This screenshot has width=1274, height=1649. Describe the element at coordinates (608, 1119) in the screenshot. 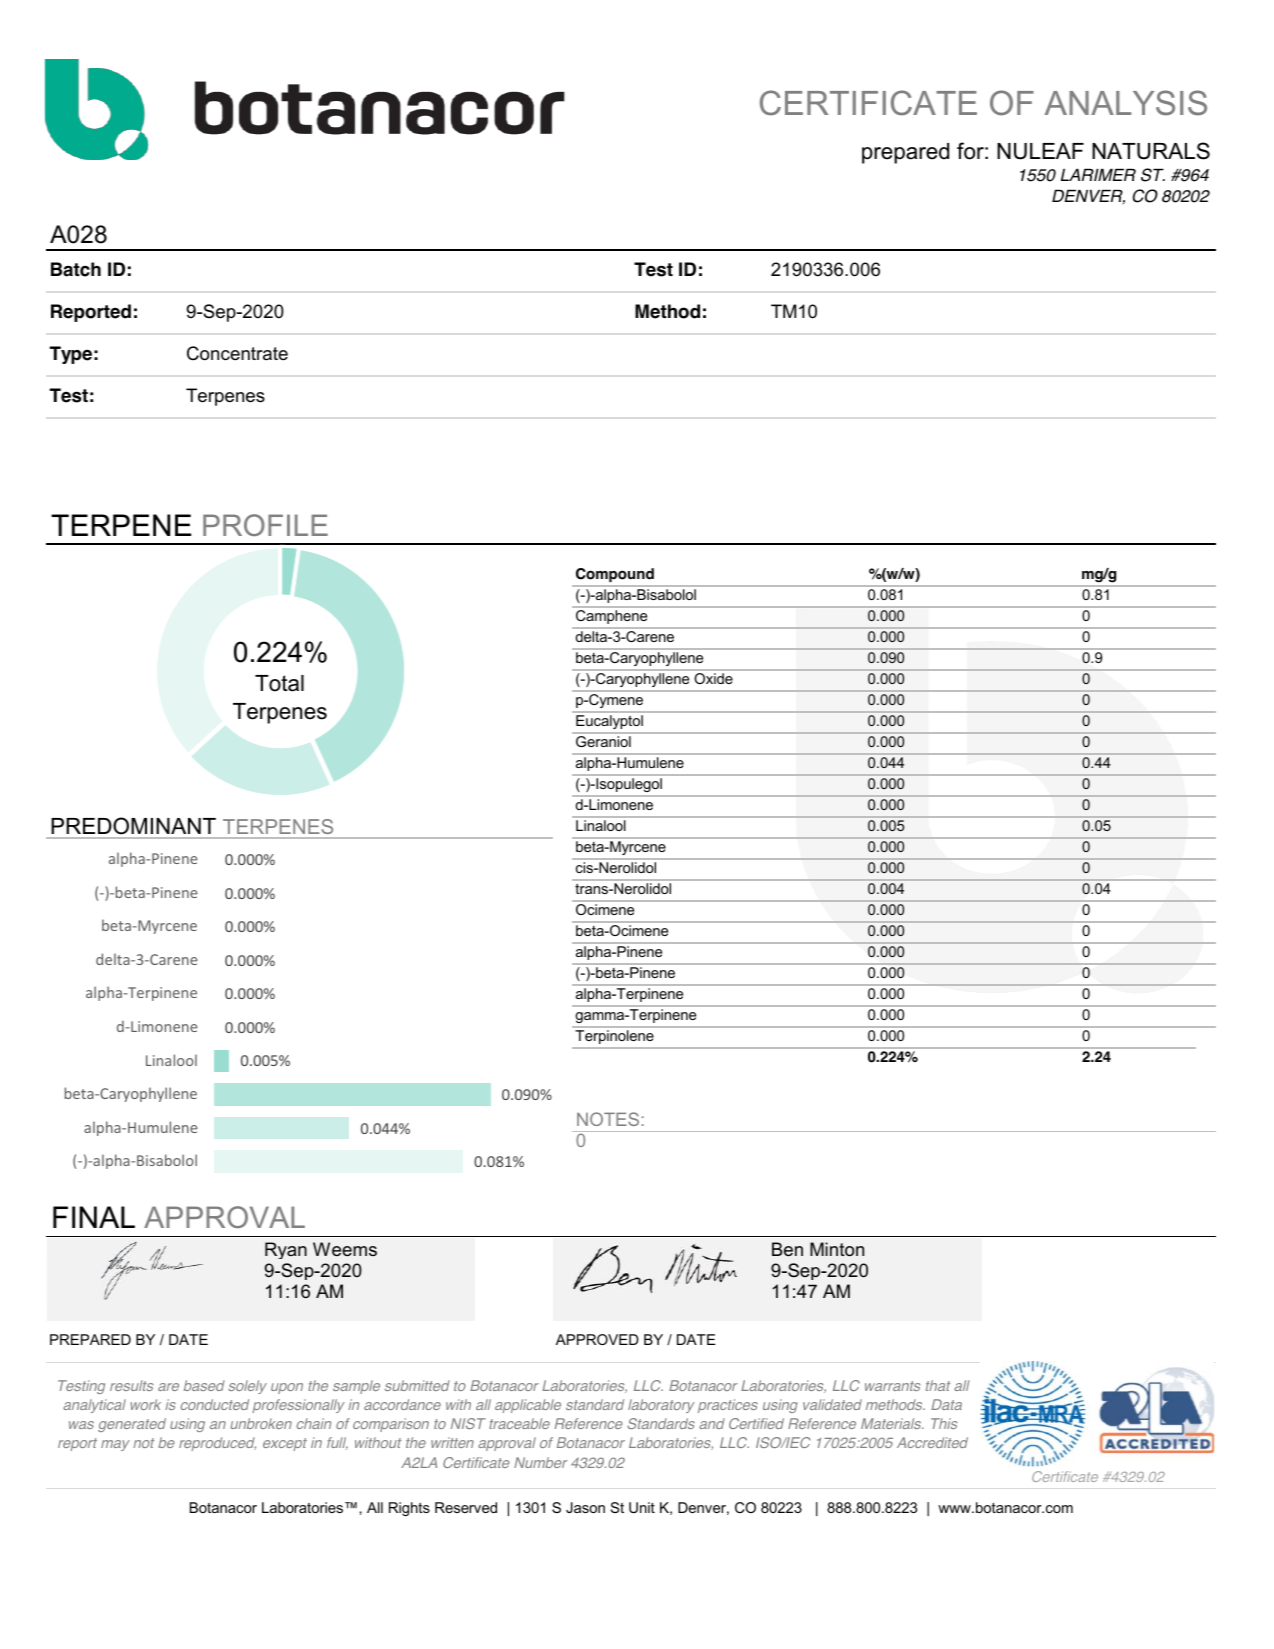

I see `NOTES` at that location.
